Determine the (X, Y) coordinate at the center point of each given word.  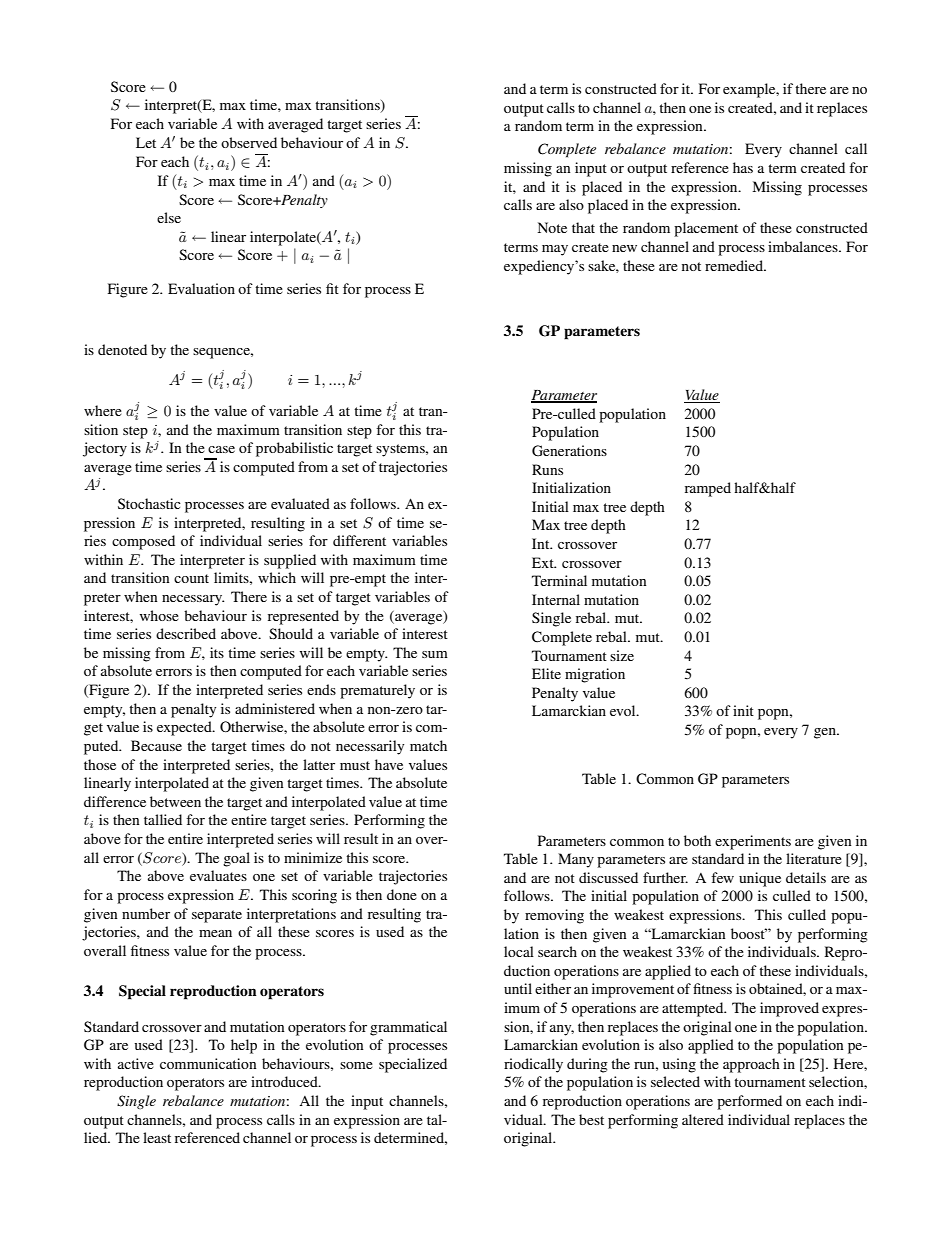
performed (749, 1102)
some (356, 1065)
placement (706, 229)
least (157, 1137)
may (555, 250)
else (169, 217)
